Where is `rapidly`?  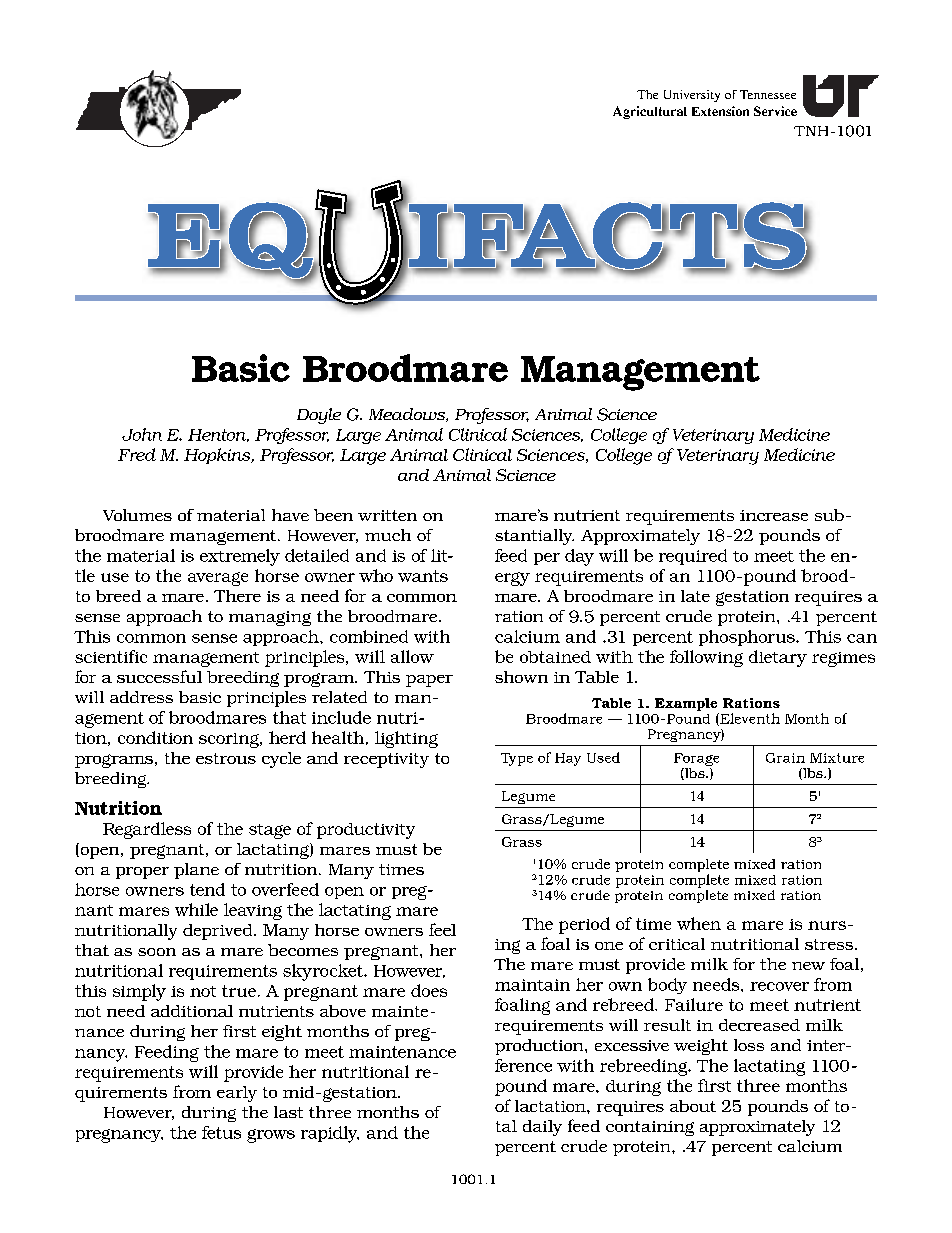
rapidly is located at coordinates (330, 1134).
